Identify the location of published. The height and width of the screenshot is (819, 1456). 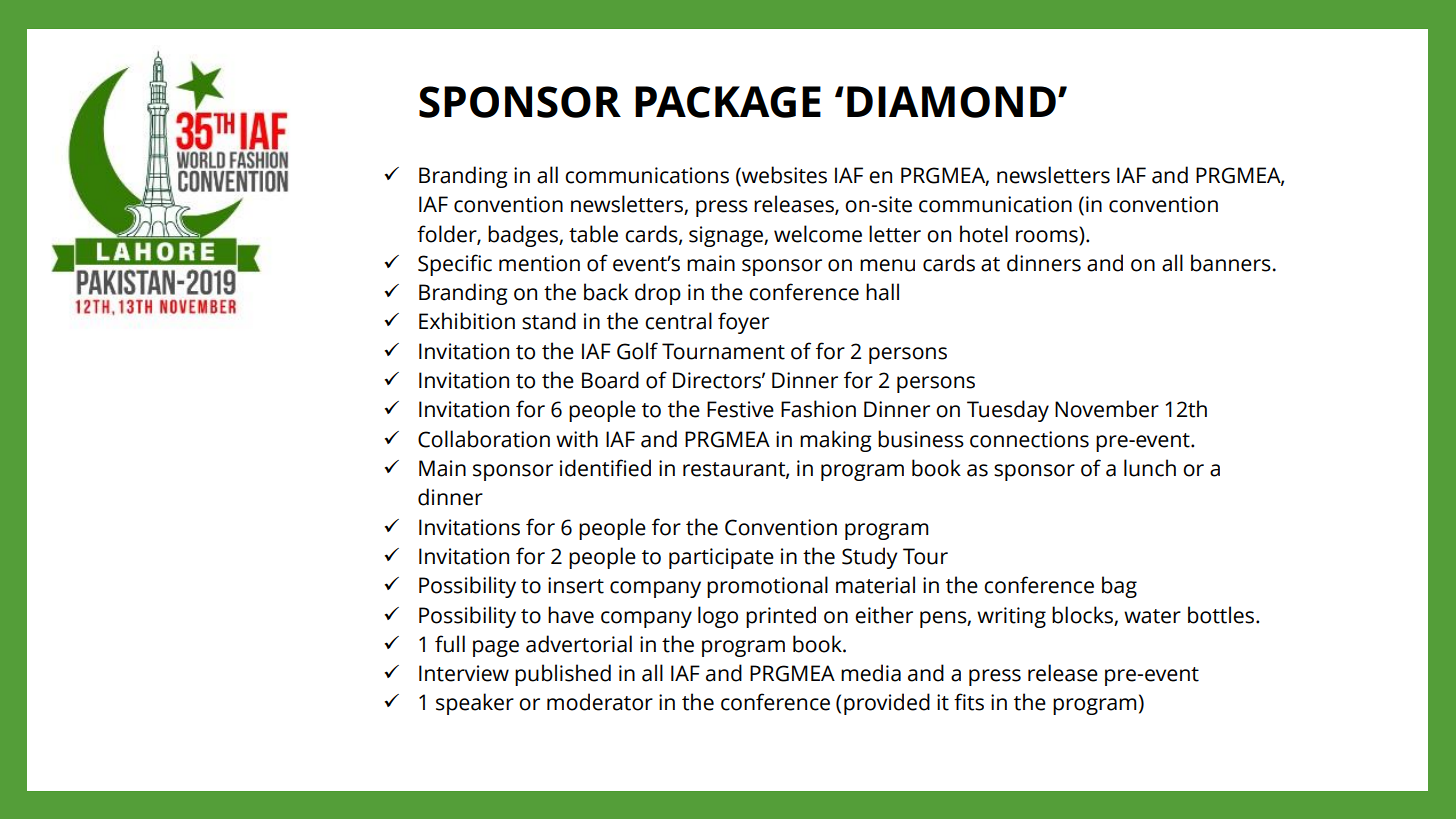
(563, 675).
